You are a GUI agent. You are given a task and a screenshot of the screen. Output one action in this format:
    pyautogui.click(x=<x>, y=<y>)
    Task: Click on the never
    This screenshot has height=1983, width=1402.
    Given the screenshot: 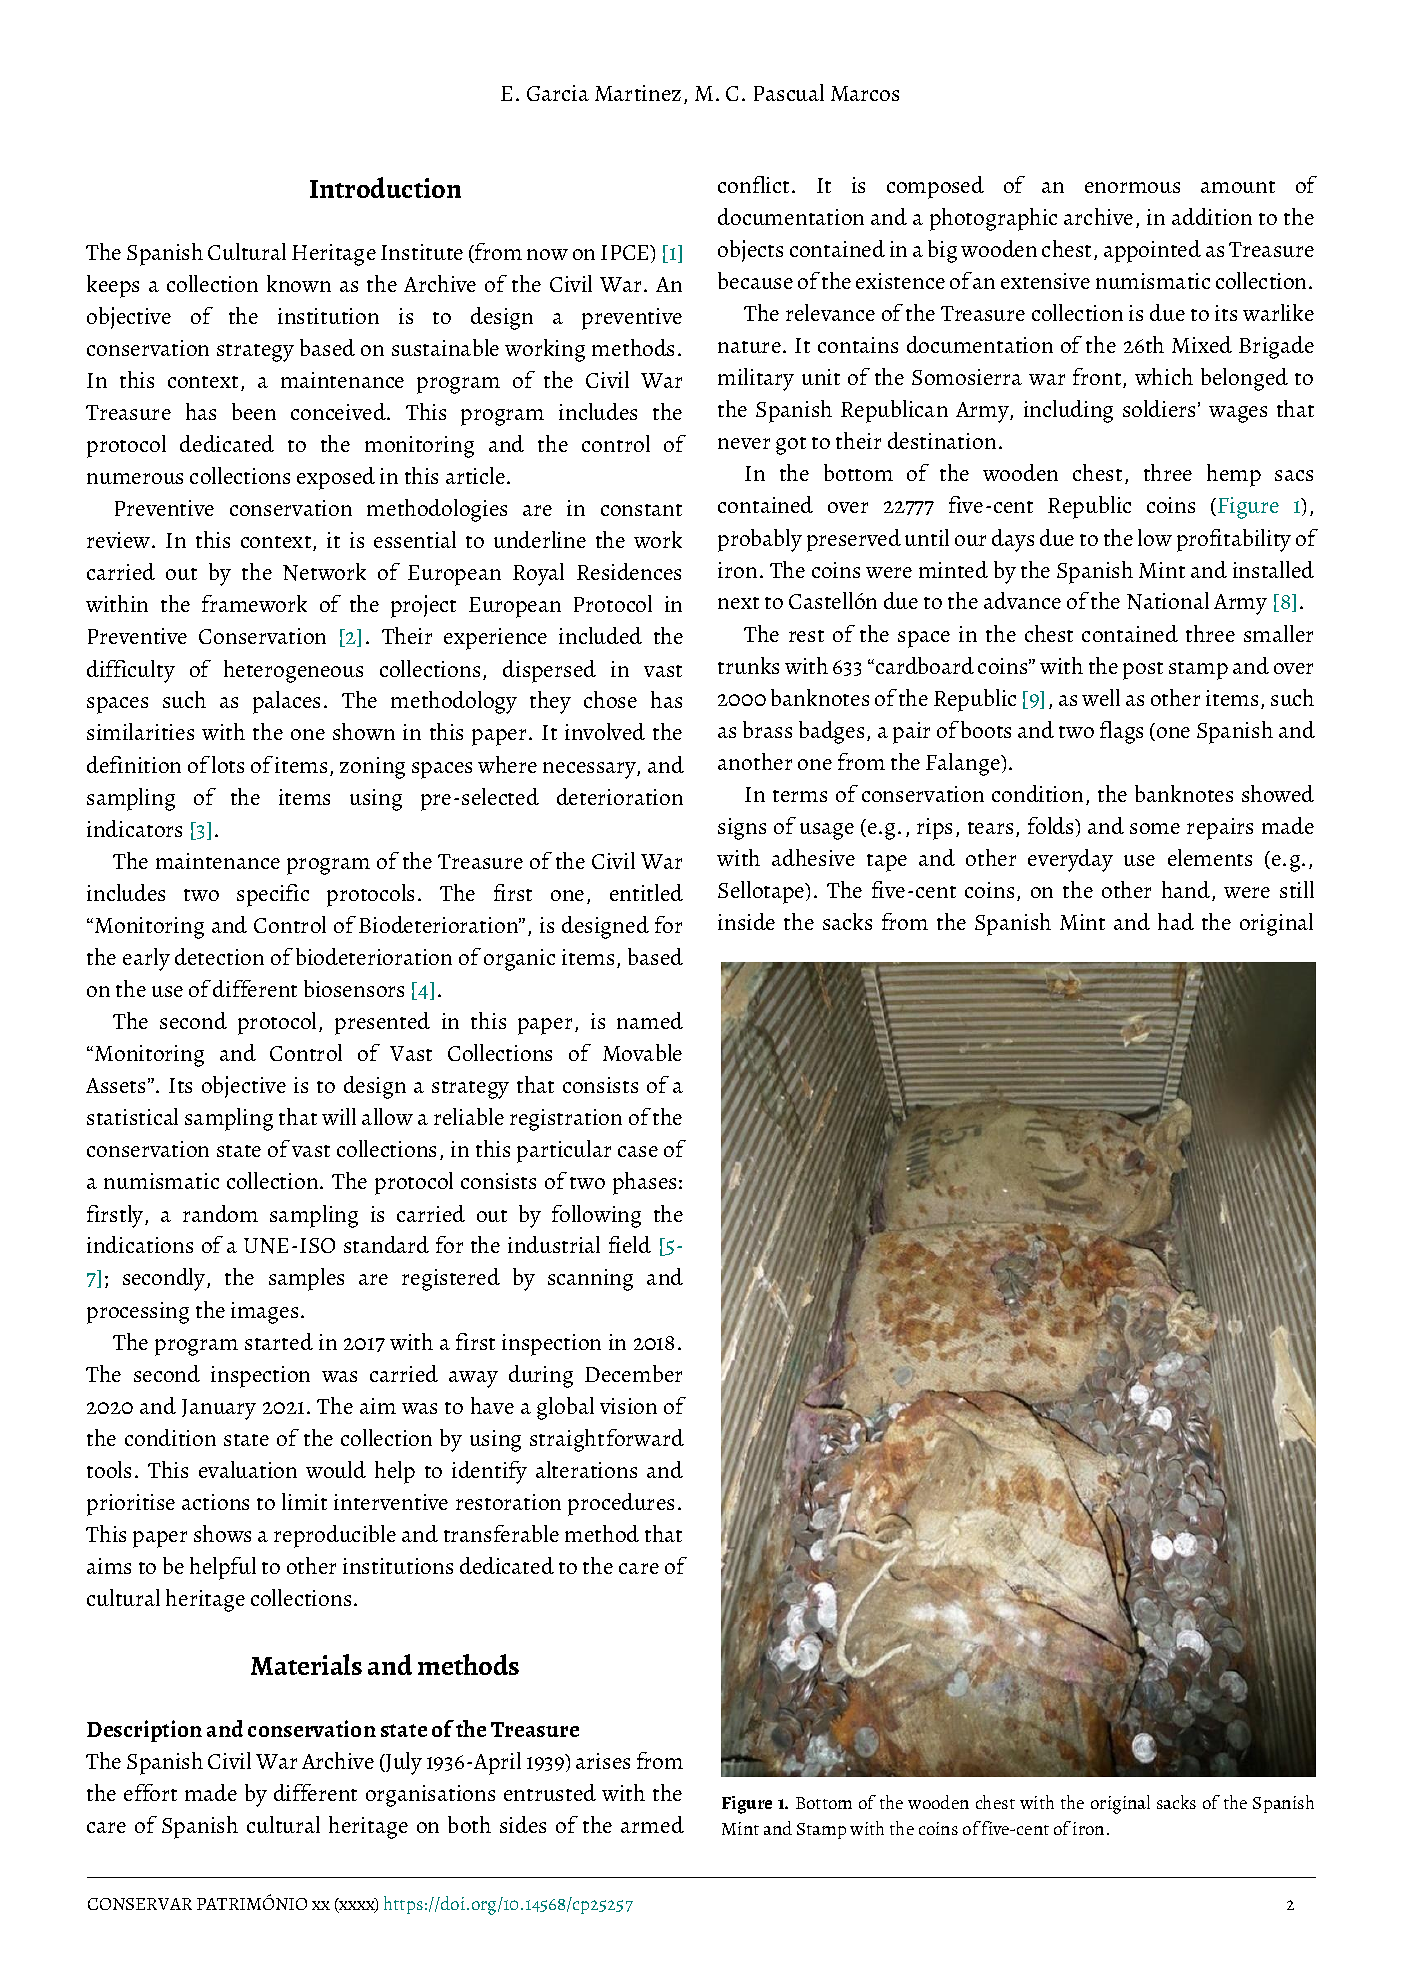 What is the action you would take?
    pyautogui.click(x=744, y=443)
